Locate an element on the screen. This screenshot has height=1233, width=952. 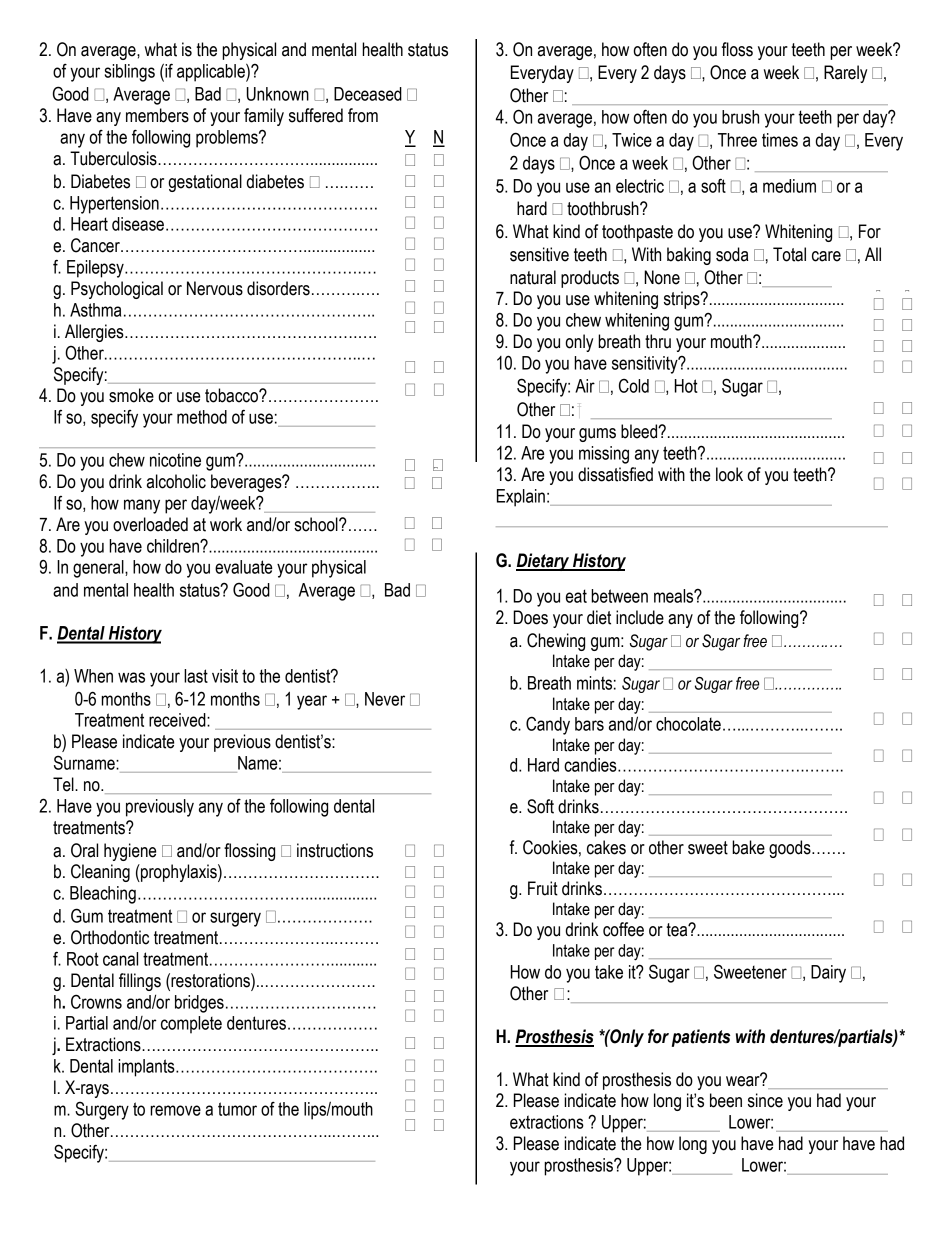
implants is located at coordinates (147, 1068).
